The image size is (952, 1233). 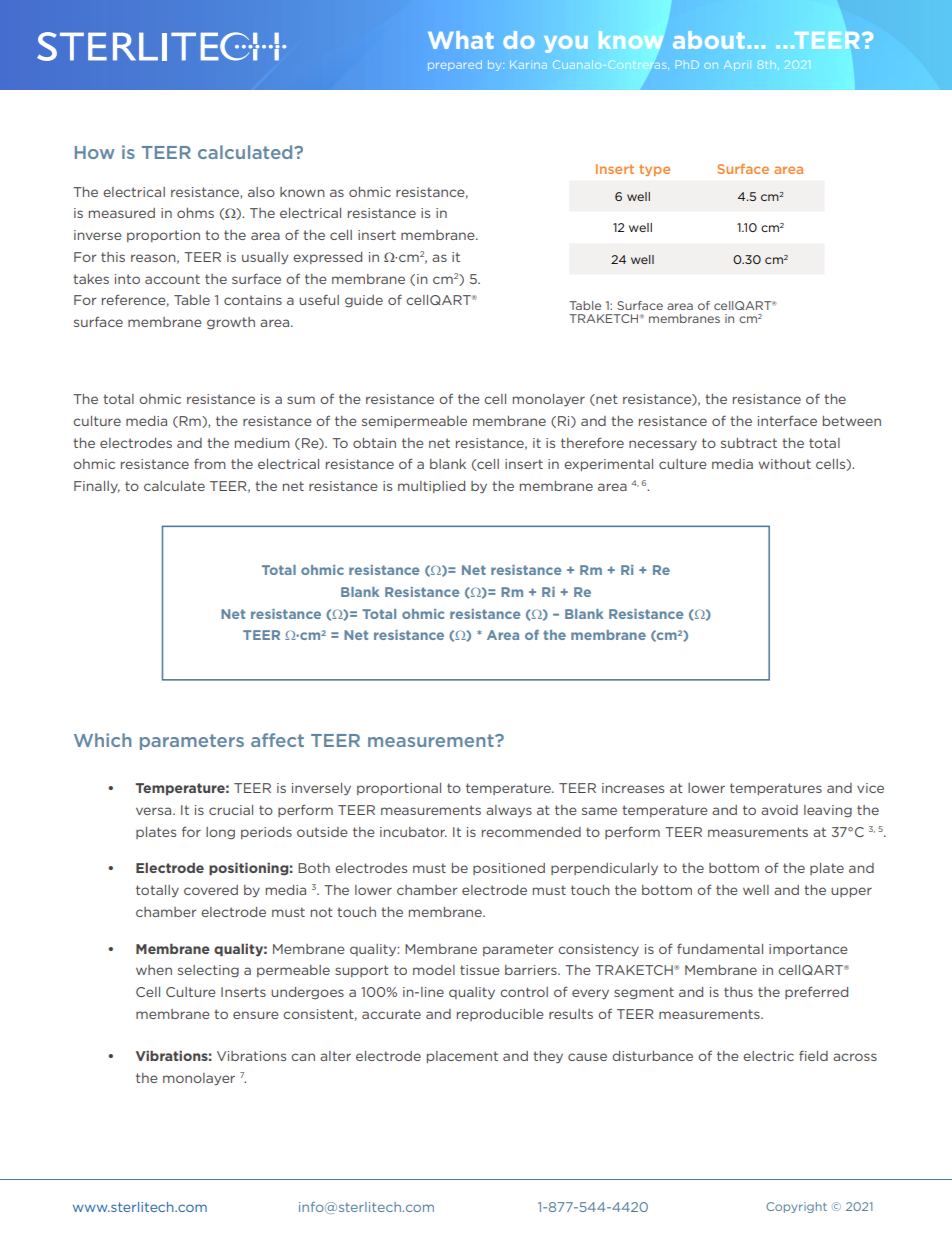 I want to click on prepared, so click(x=455, y=65).
